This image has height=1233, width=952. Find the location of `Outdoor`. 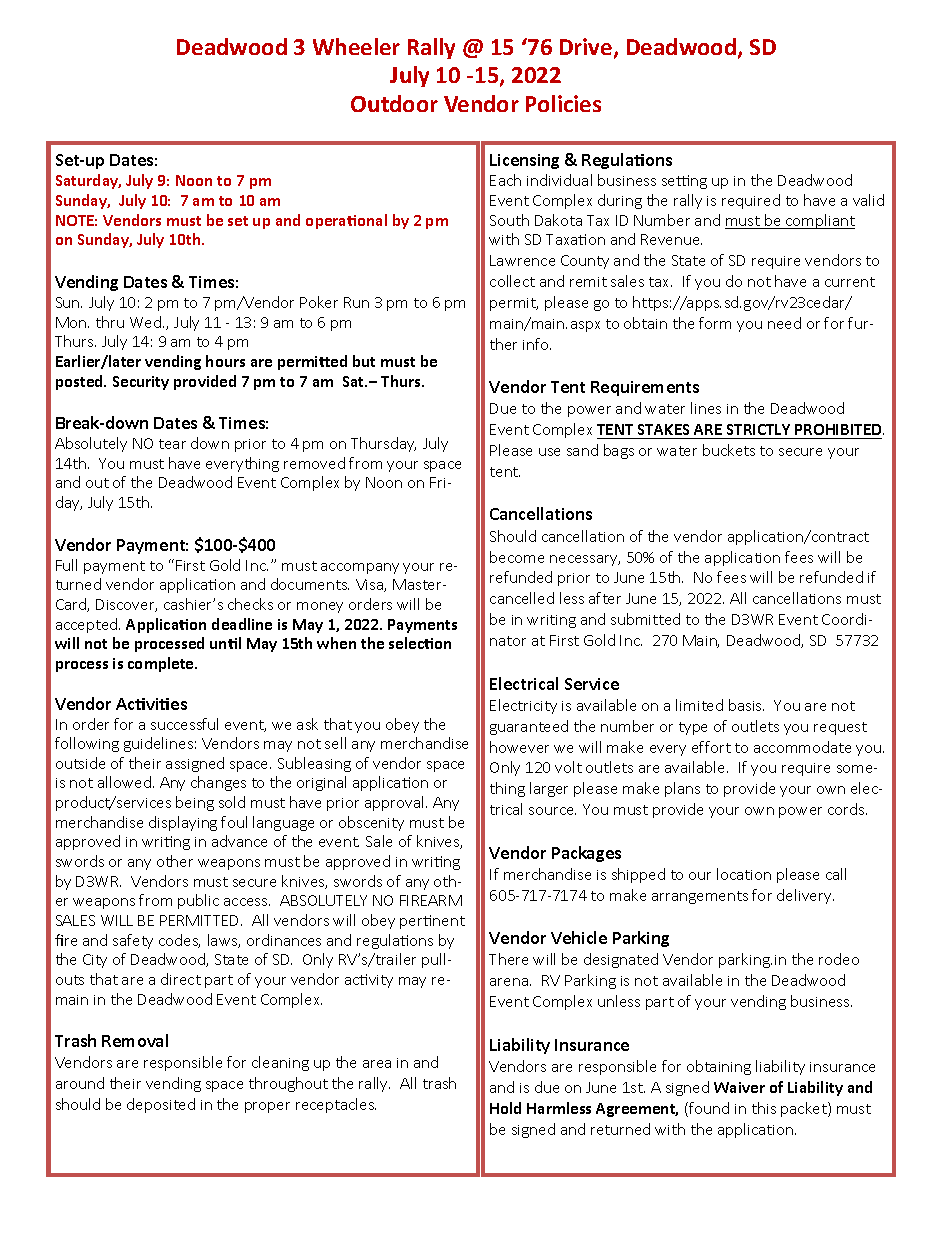

Outdoor is located at coordinates (394, 103).
